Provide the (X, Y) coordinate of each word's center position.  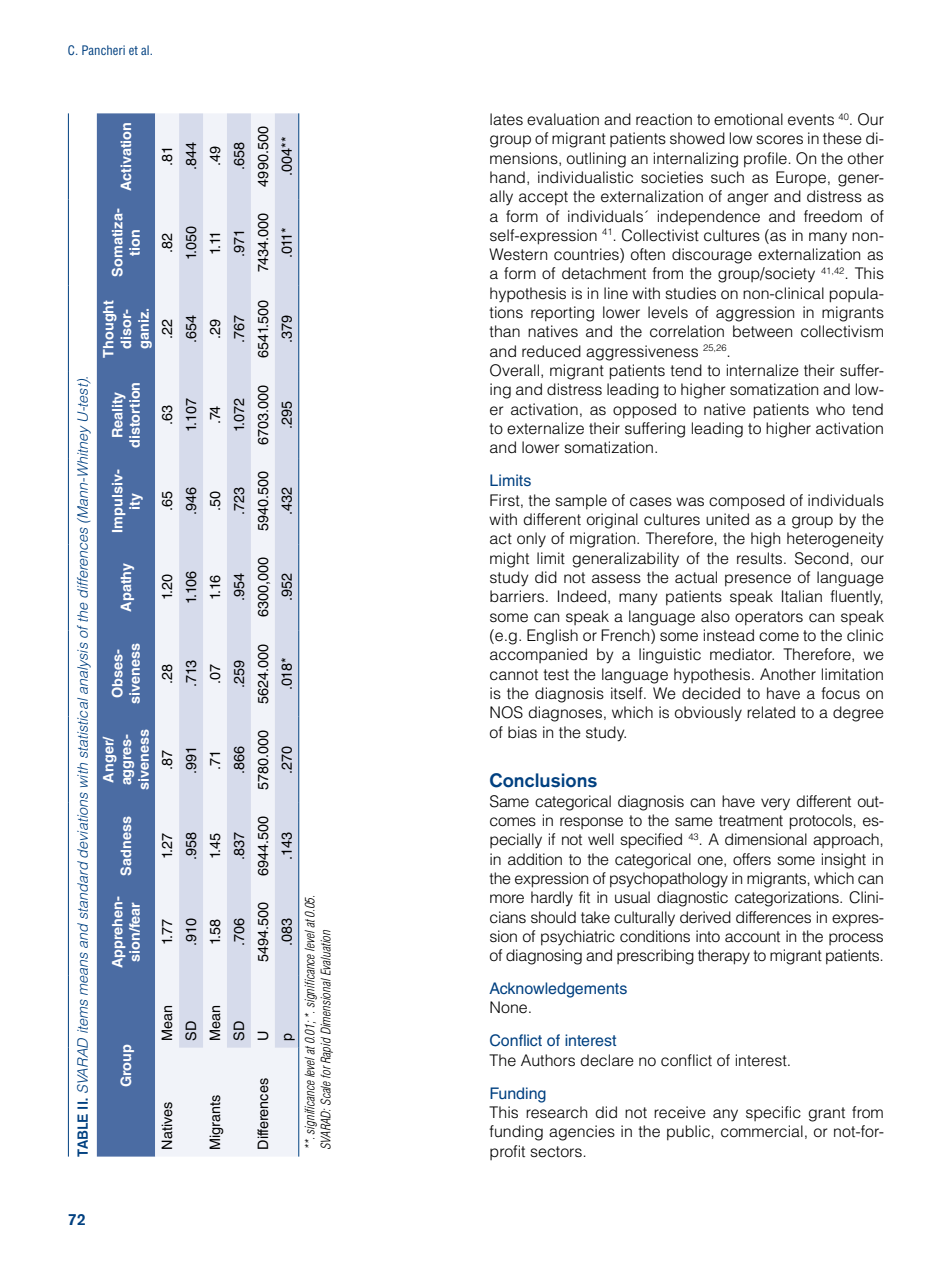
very (775, 804)
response (591, 823)
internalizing (696, 160)
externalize (545, 428)
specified (651, 841)
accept (543, 198)
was (690, 502)
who (830, 409)
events (811, 120)
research (556, 1112)
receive (680, 1112)
